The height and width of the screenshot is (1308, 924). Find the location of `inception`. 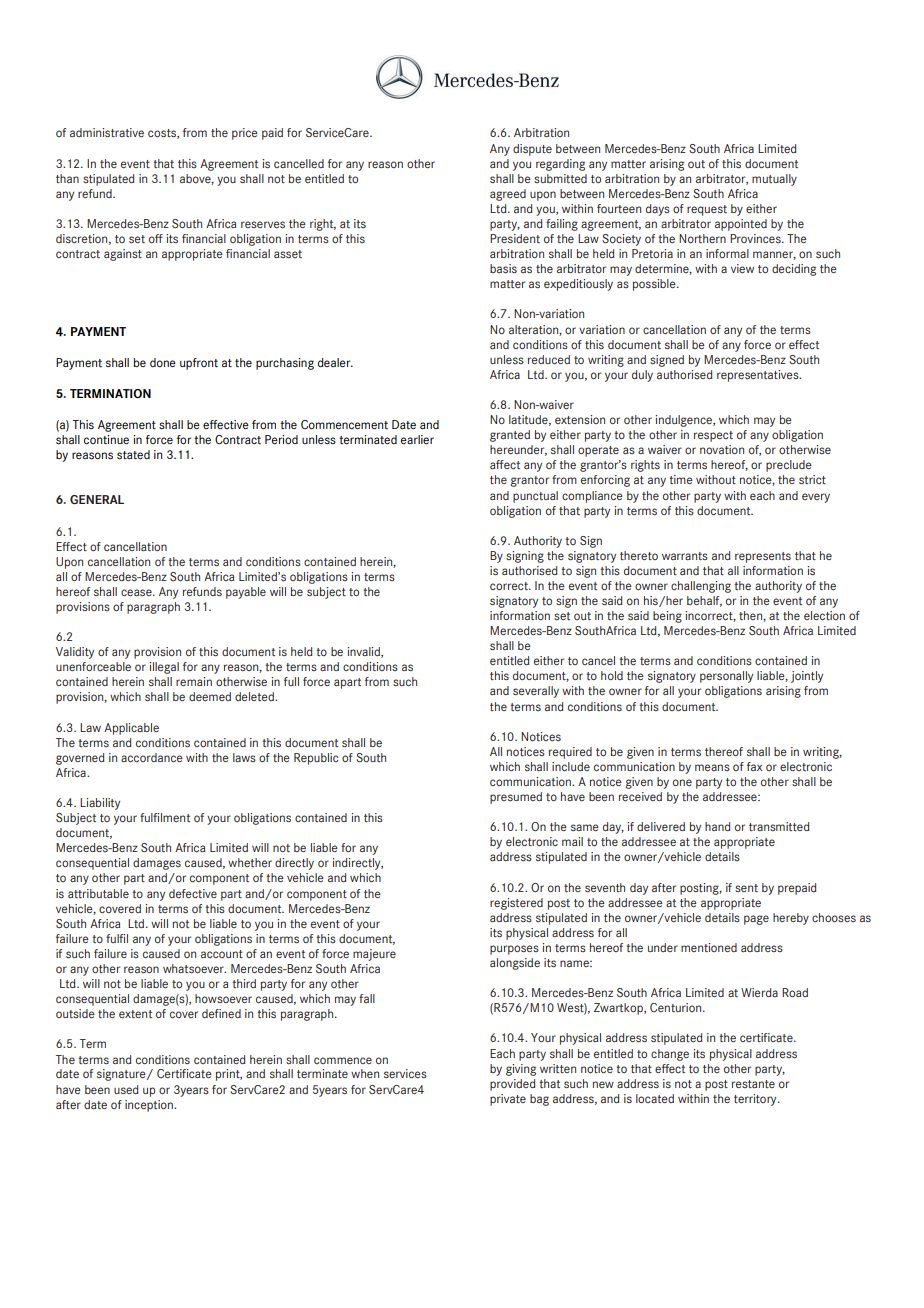

inception is located at coordinates (150, 1106).
